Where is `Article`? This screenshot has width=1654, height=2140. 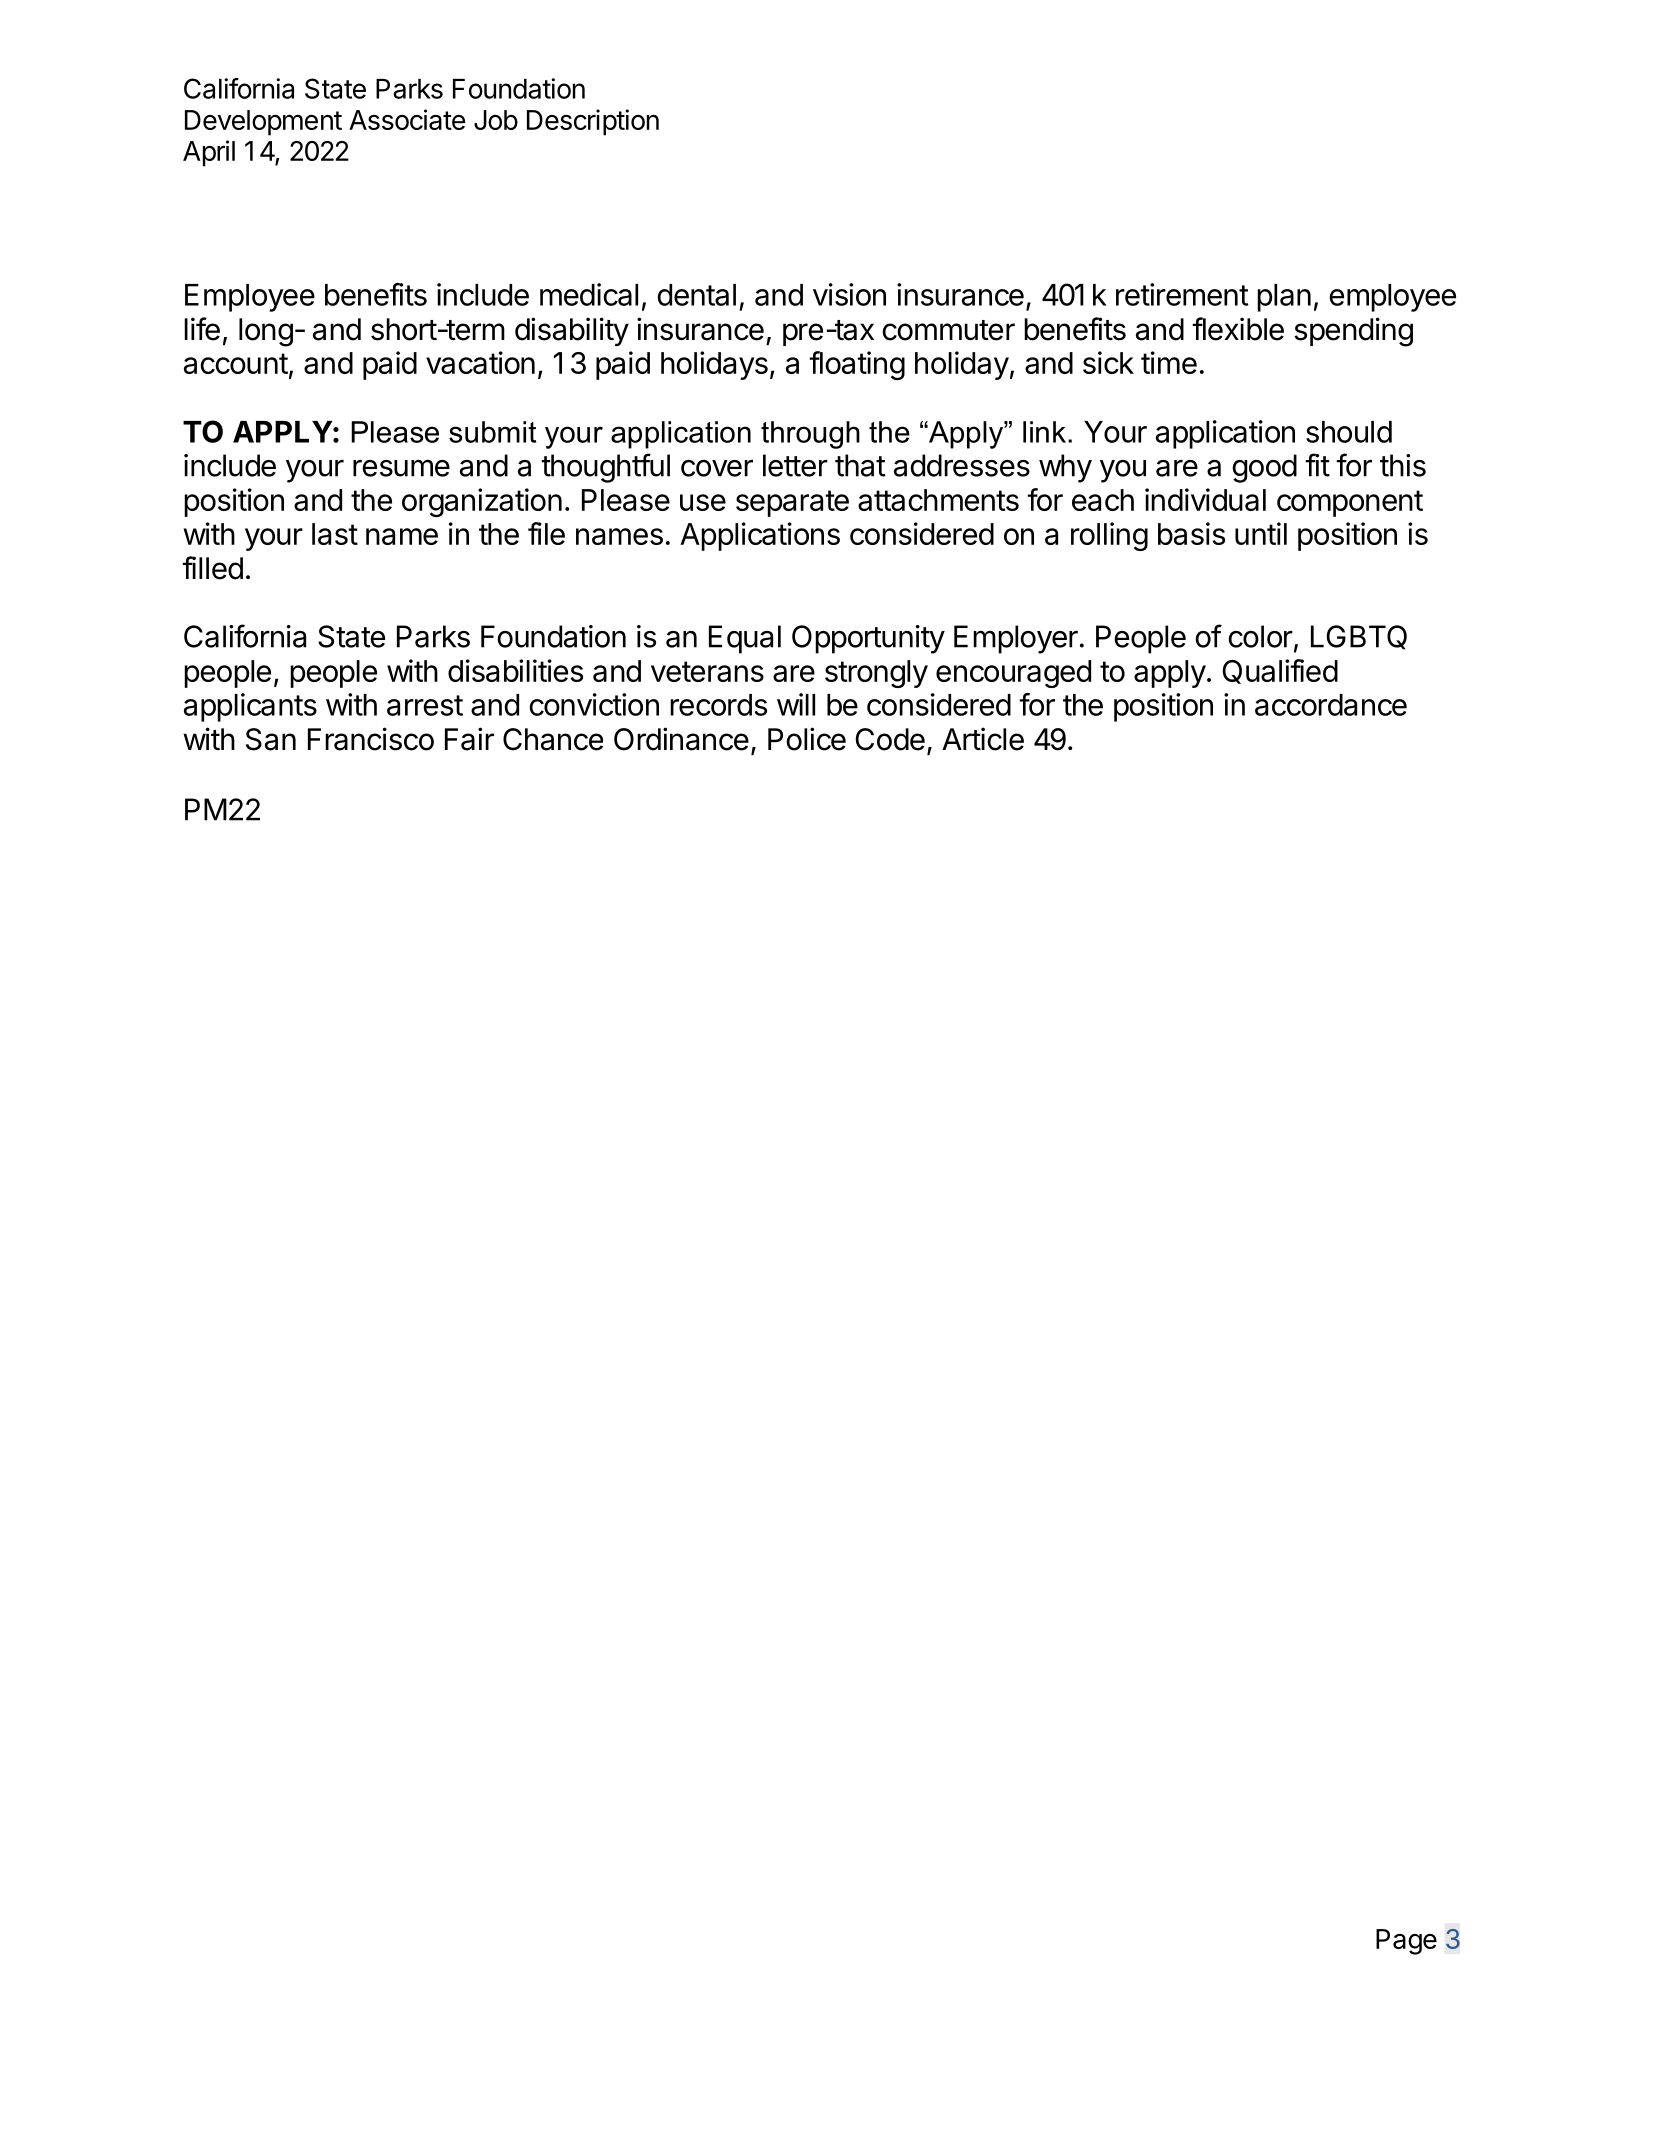 Article is located at coordinates (983, 739).
